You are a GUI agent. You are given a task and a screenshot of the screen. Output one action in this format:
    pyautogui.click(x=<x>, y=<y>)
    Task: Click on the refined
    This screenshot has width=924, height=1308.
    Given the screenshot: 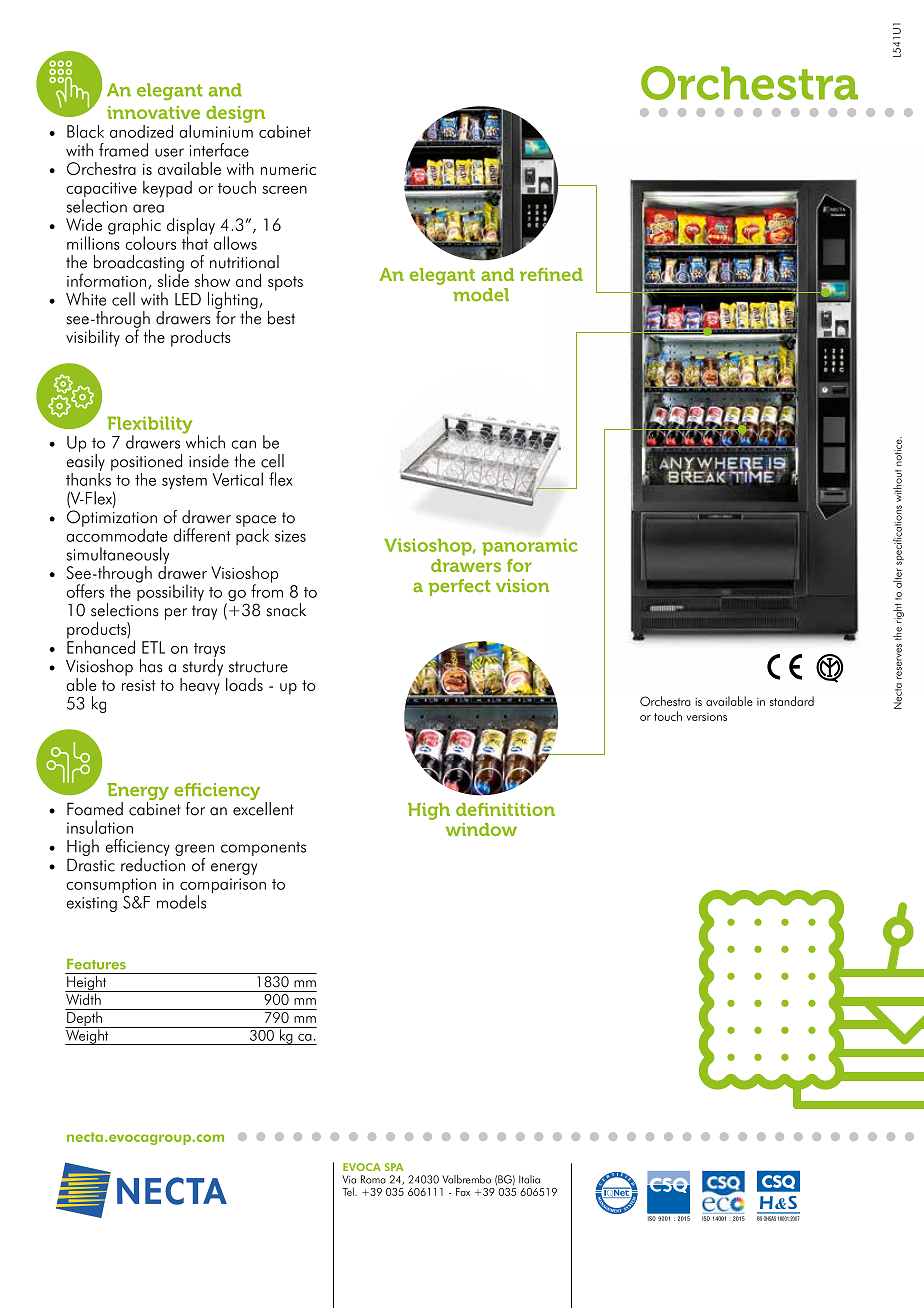 What is the action you would take?
    pyautogui.click(x=551, y=274)
